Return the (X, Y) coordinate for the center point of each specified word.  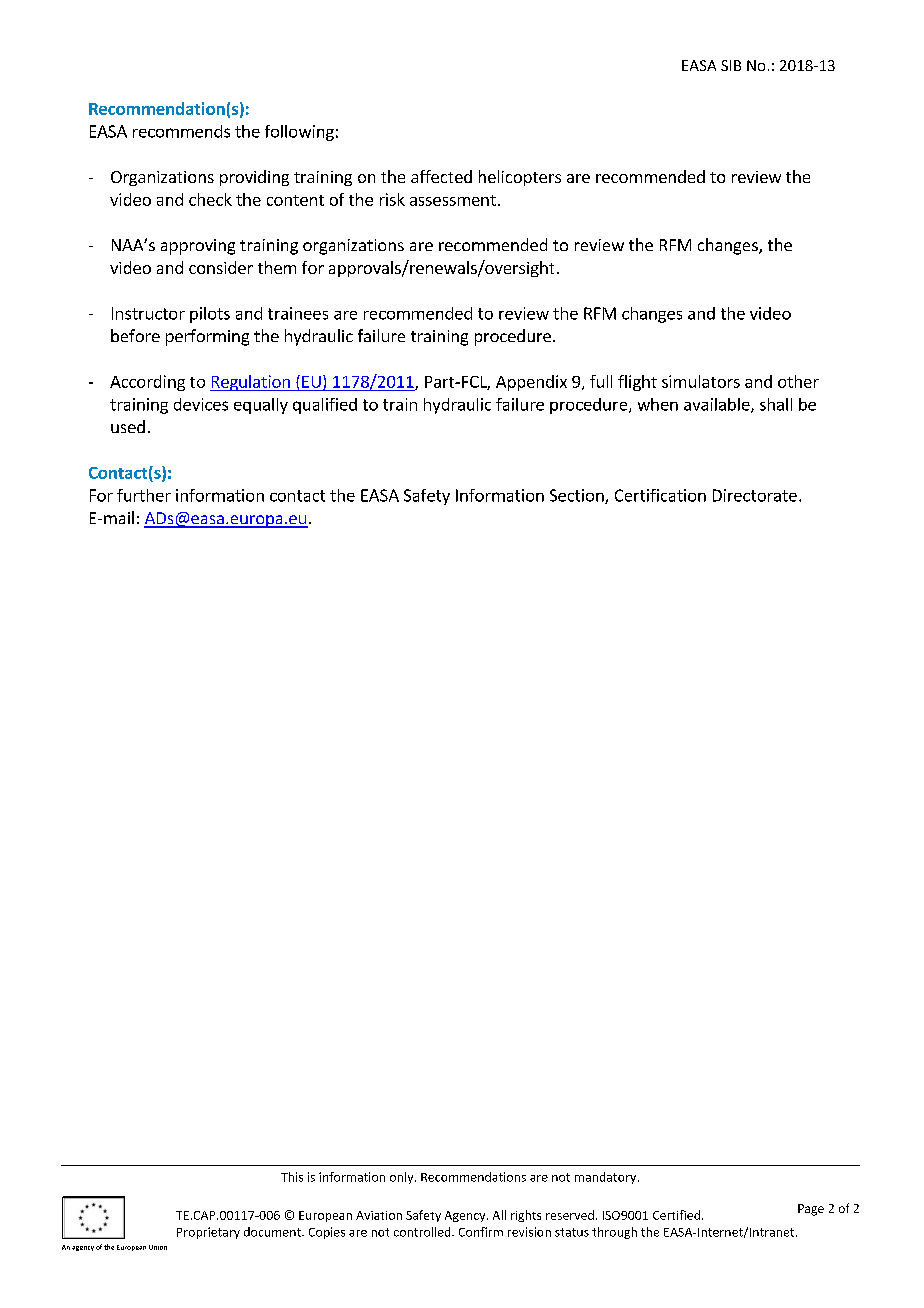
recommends (181, 131)
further (144, 495)
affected (441, 176)
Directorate (755, 495)
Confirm (481, 1232)
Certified (676, 1215)
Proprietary (208, 1233)
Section (578, 496)
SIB (731, 65)
